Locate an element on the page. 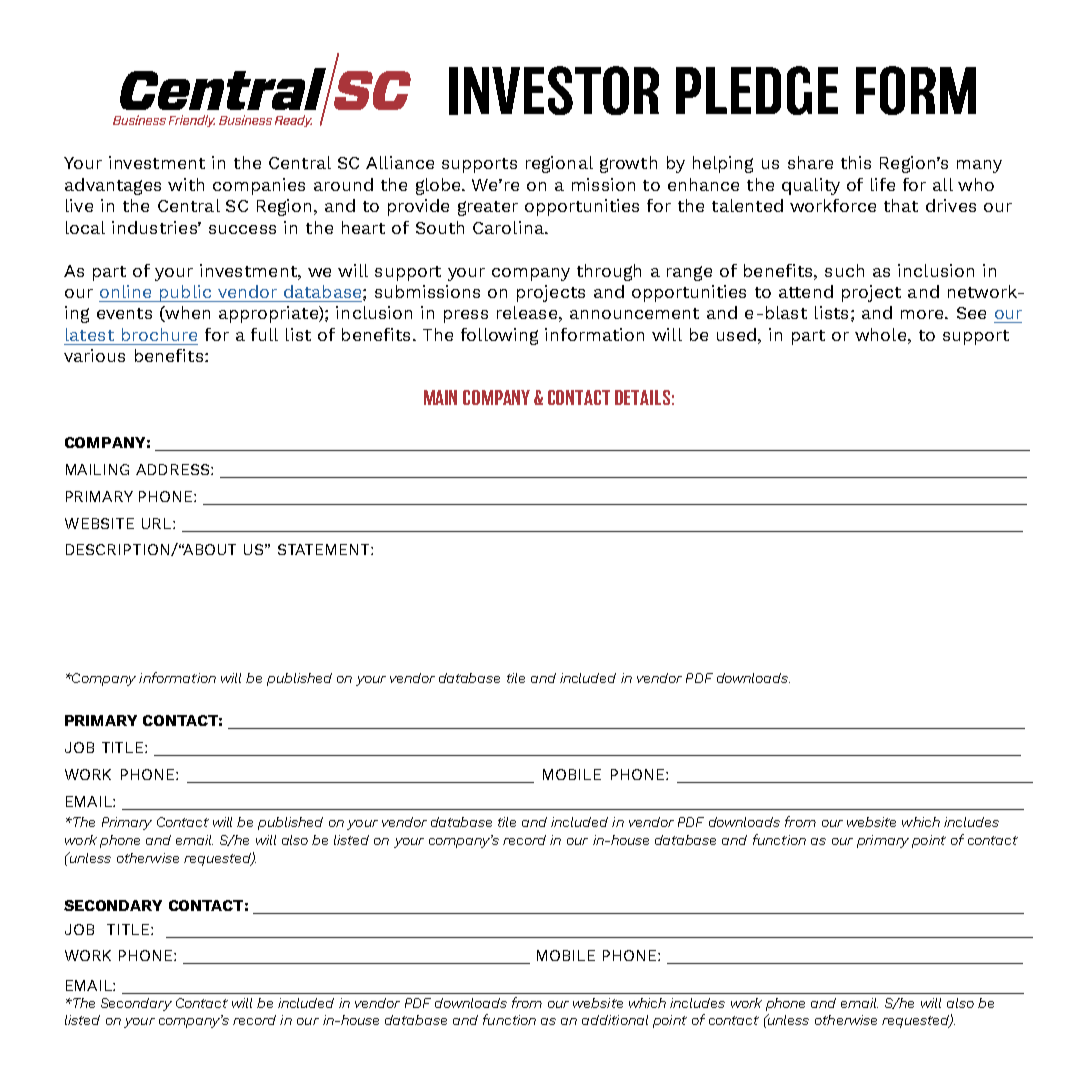  MAIN is located at coordinates (440, 397).
